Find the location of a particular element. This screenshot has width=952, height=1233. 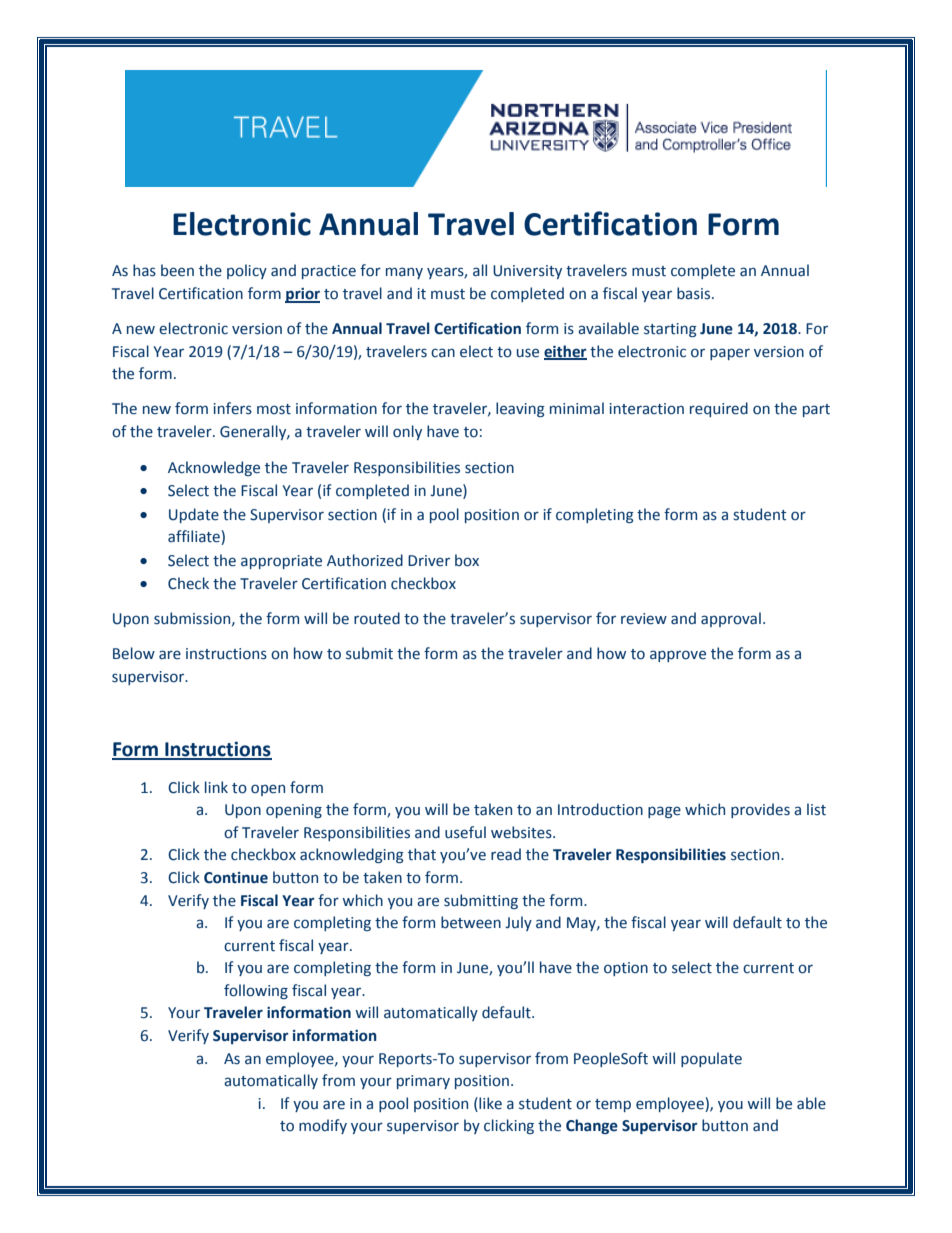

Driver is located at coordinates (429, 561).
